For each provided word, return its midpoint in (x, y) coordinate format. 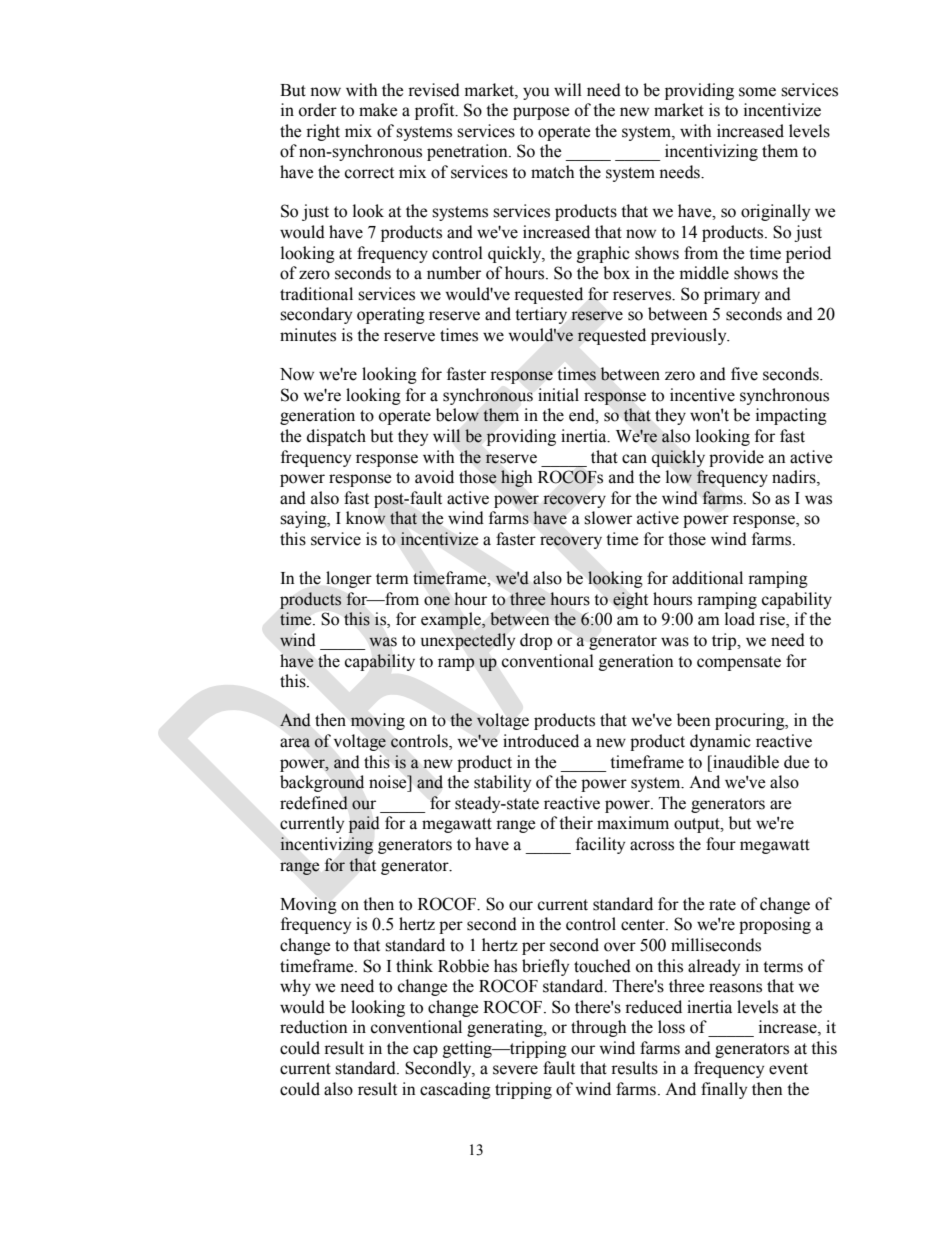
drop (536, 641)
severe (515, 1070)
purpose (541, 113)
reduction (314, 1027)
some (757, 92)
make (378, 110)
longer (349, 579)
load (740, 619)
